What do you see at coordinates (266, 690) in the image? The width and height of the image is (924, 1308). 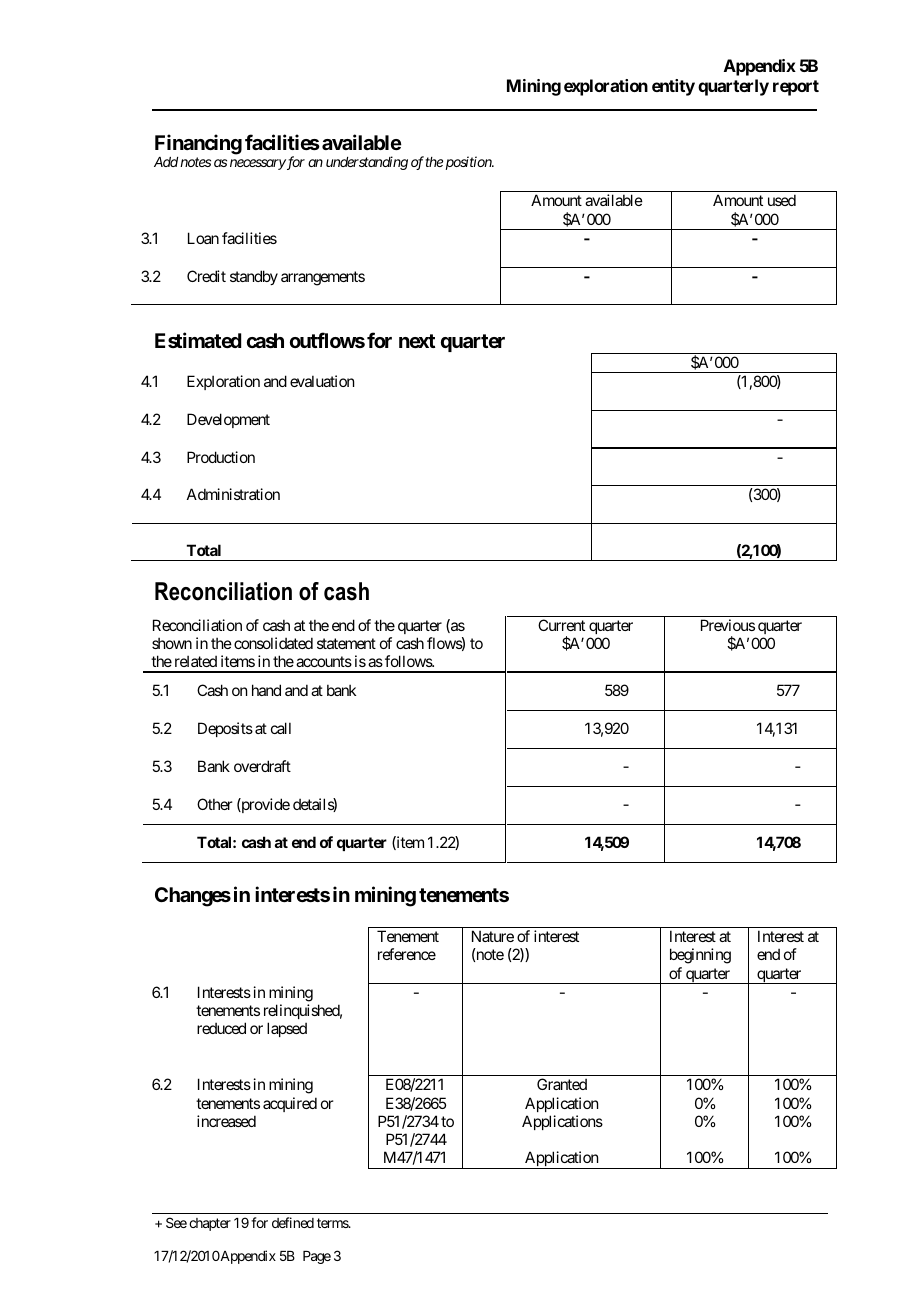 I see `hand` at bounding box center [266, 690].
